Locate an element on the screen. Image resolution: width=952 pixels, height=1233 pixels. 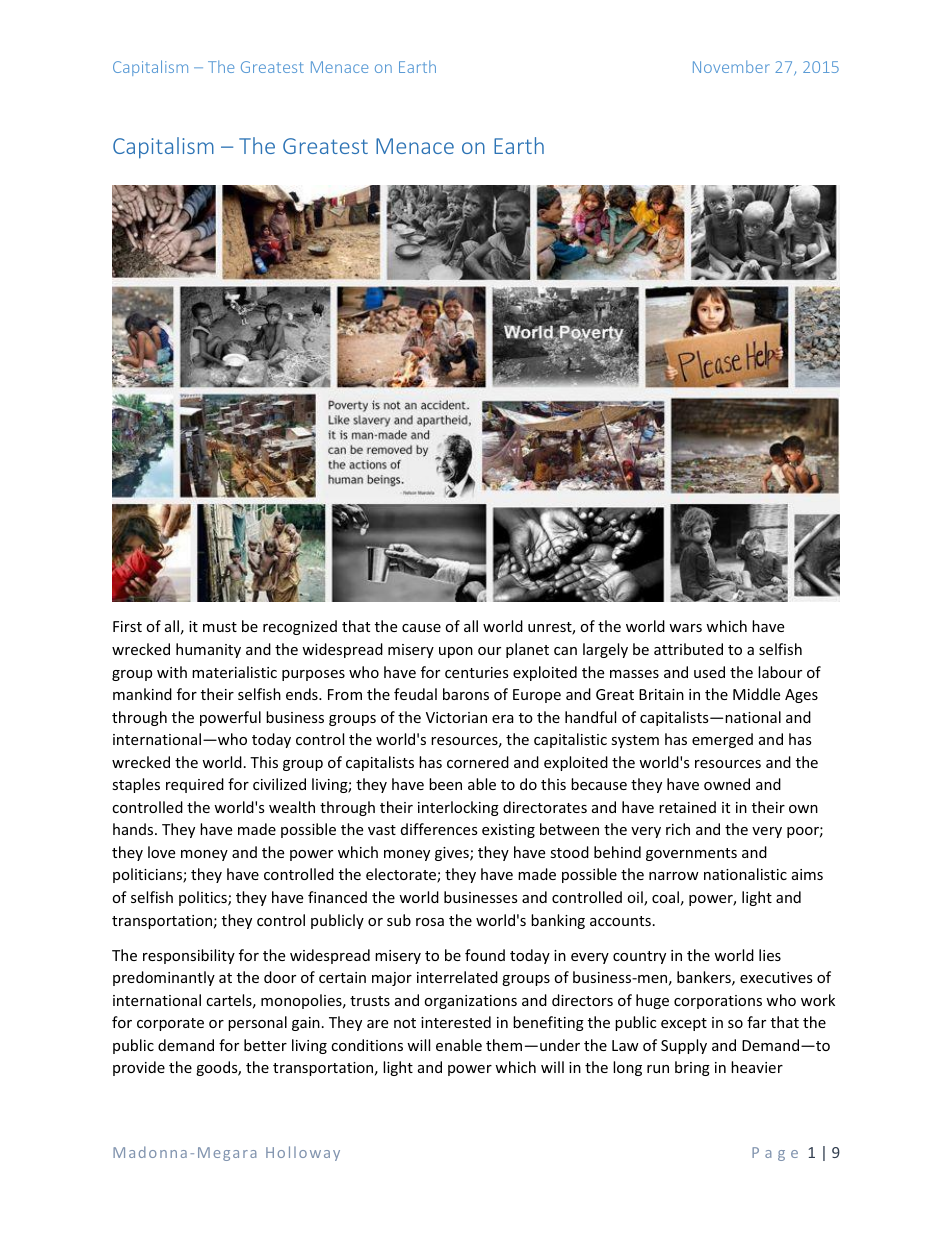
wars is located at coordinates (685, 628).
